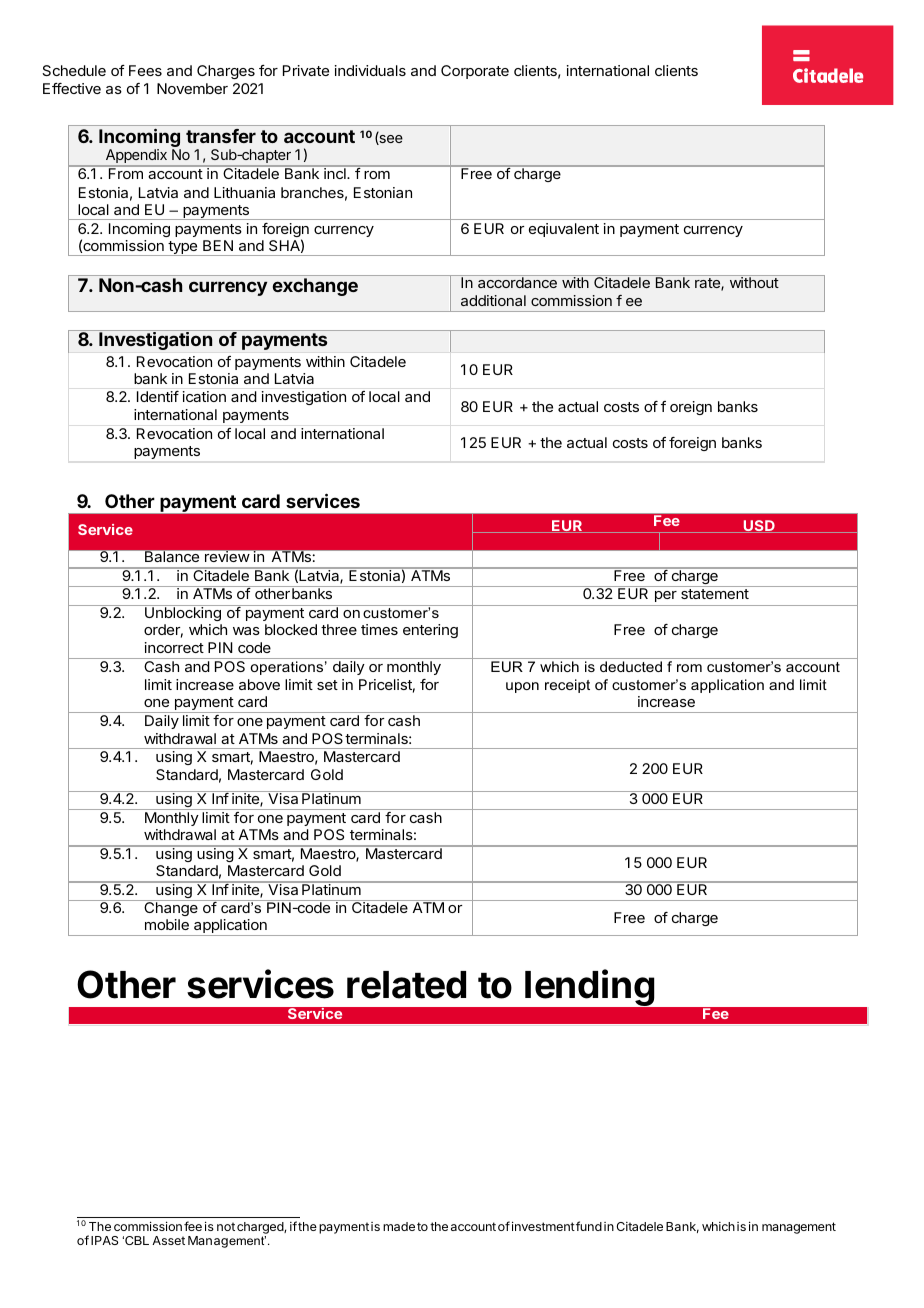 The height and width of the screenshot is (1308, 924). What do you see at coordinates (522, 687) in the screenshot?
I see `upon` at bounding box center [522, 687].
